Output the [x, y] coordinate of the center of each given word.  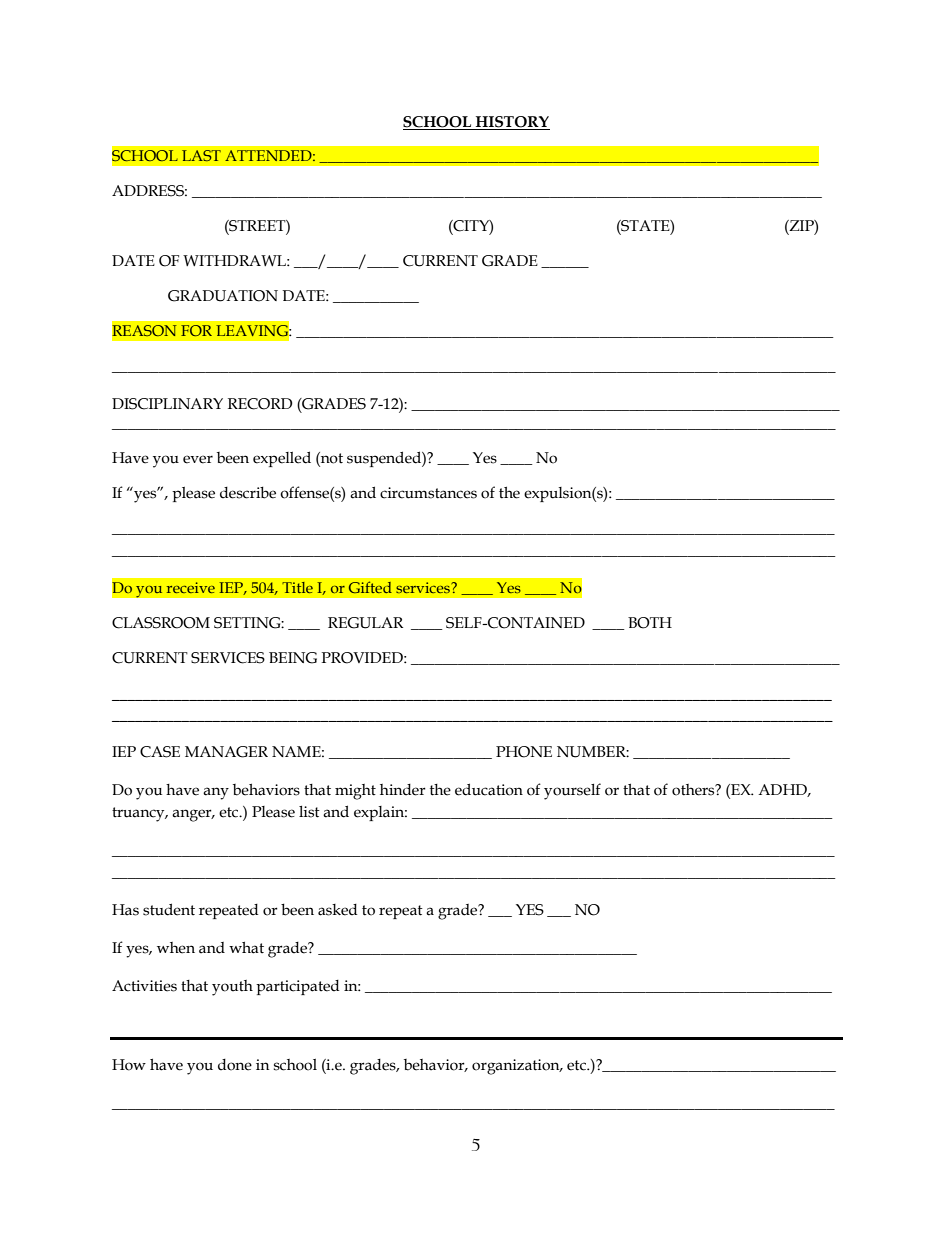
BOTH [650, 623]
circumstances [428, 493]
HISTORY [512, 123]
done [235, 1065]
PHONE [524, 752]
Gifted [370, 587]
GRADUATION [223, 296]
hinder [403, 790]
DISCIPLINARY [167, 404]
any [216, 793]
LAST [201, 155]
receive [191, 587]
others [694, 790]
